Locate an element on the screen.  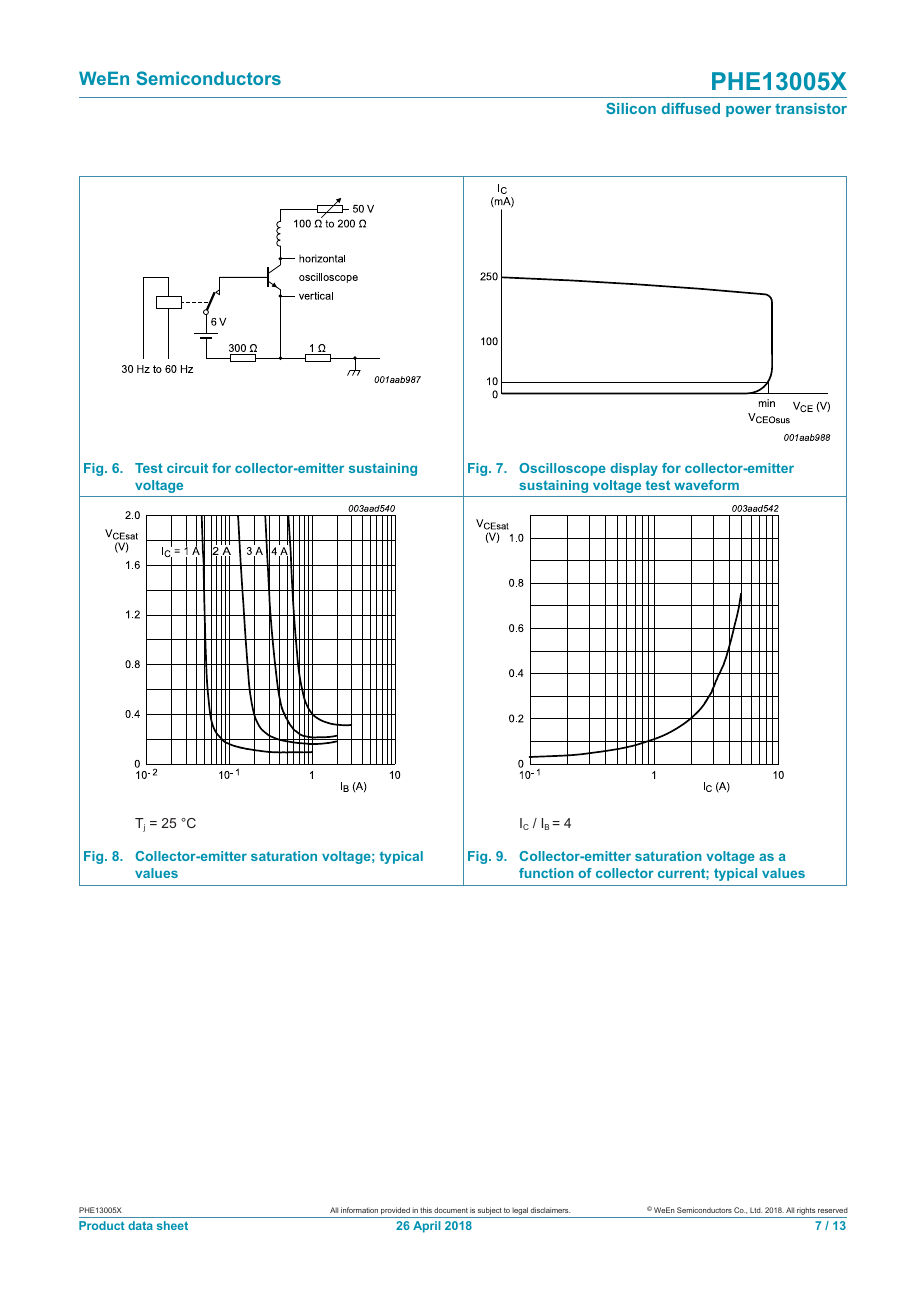
function is located at coordinates (546, 873).
